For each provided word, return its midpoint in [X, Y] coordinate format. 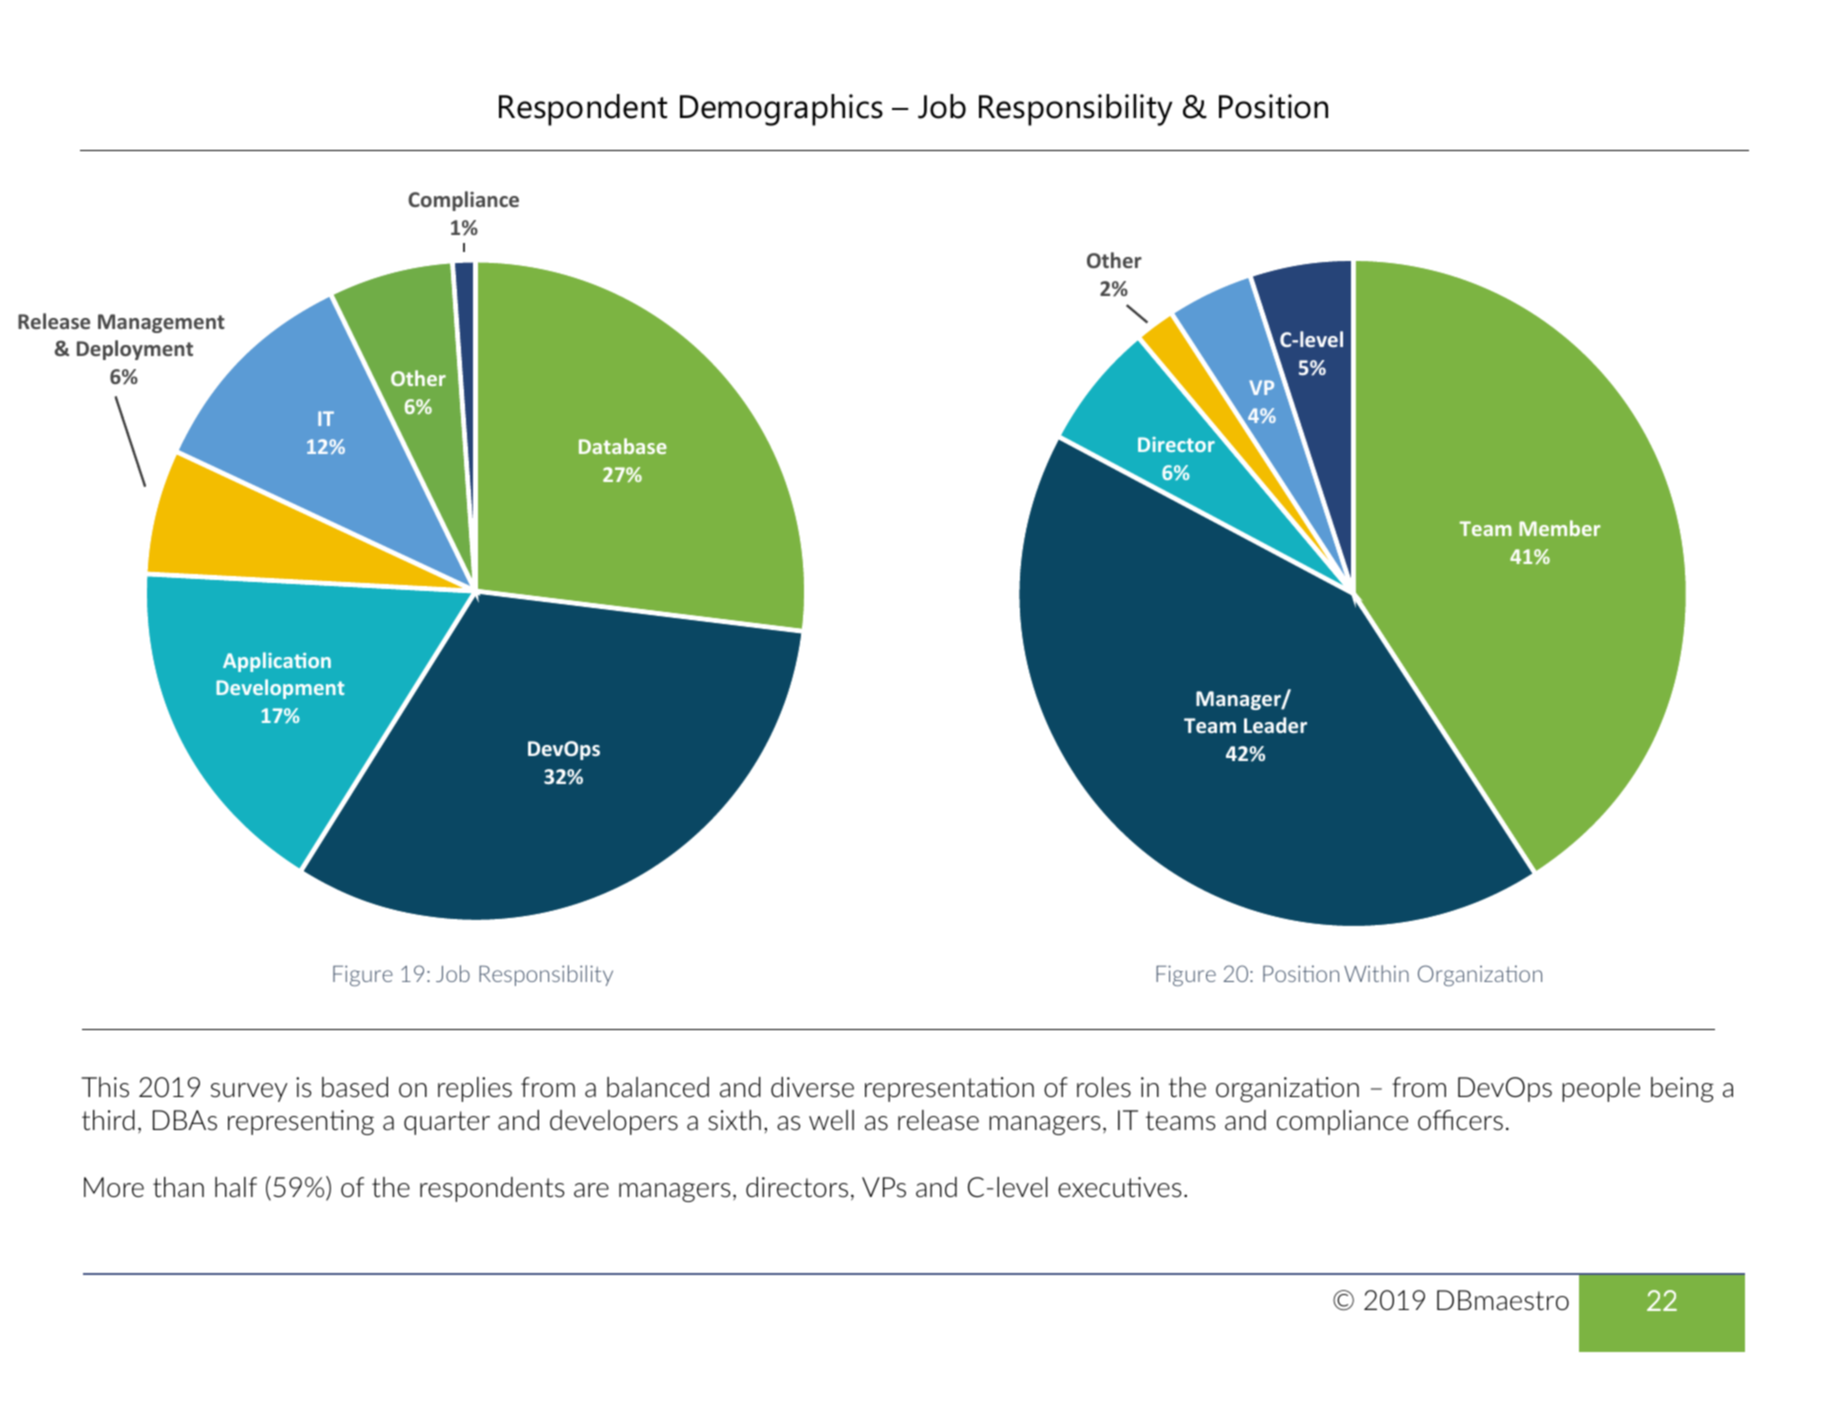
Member [1559, 528]
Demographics [781, 110]
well [831, 1120]
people [1601, 1089]
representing [301, 1122]
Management [161, 323]
